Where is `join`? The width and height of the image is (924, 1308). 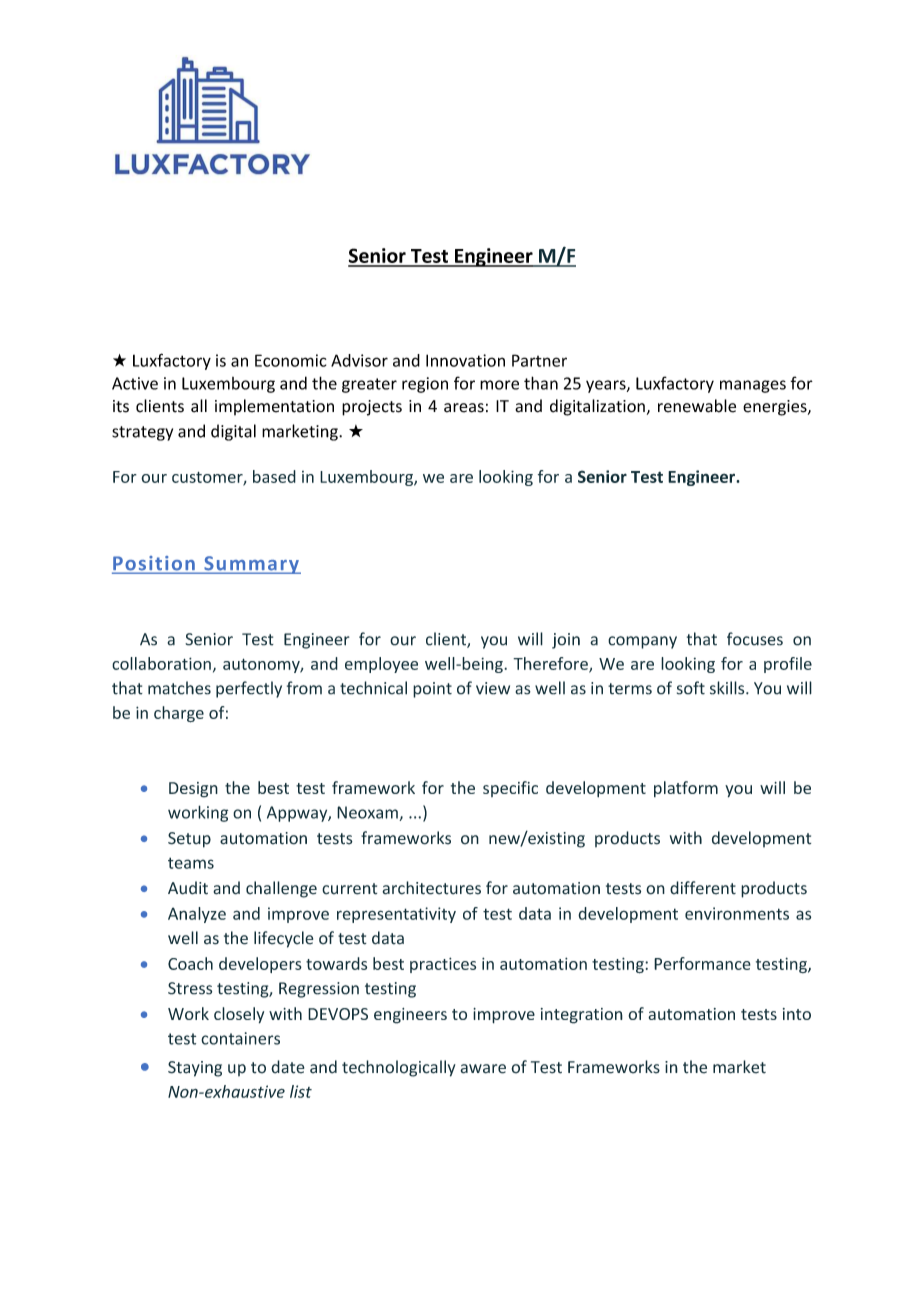 join is located at coordinates (566, 641).
